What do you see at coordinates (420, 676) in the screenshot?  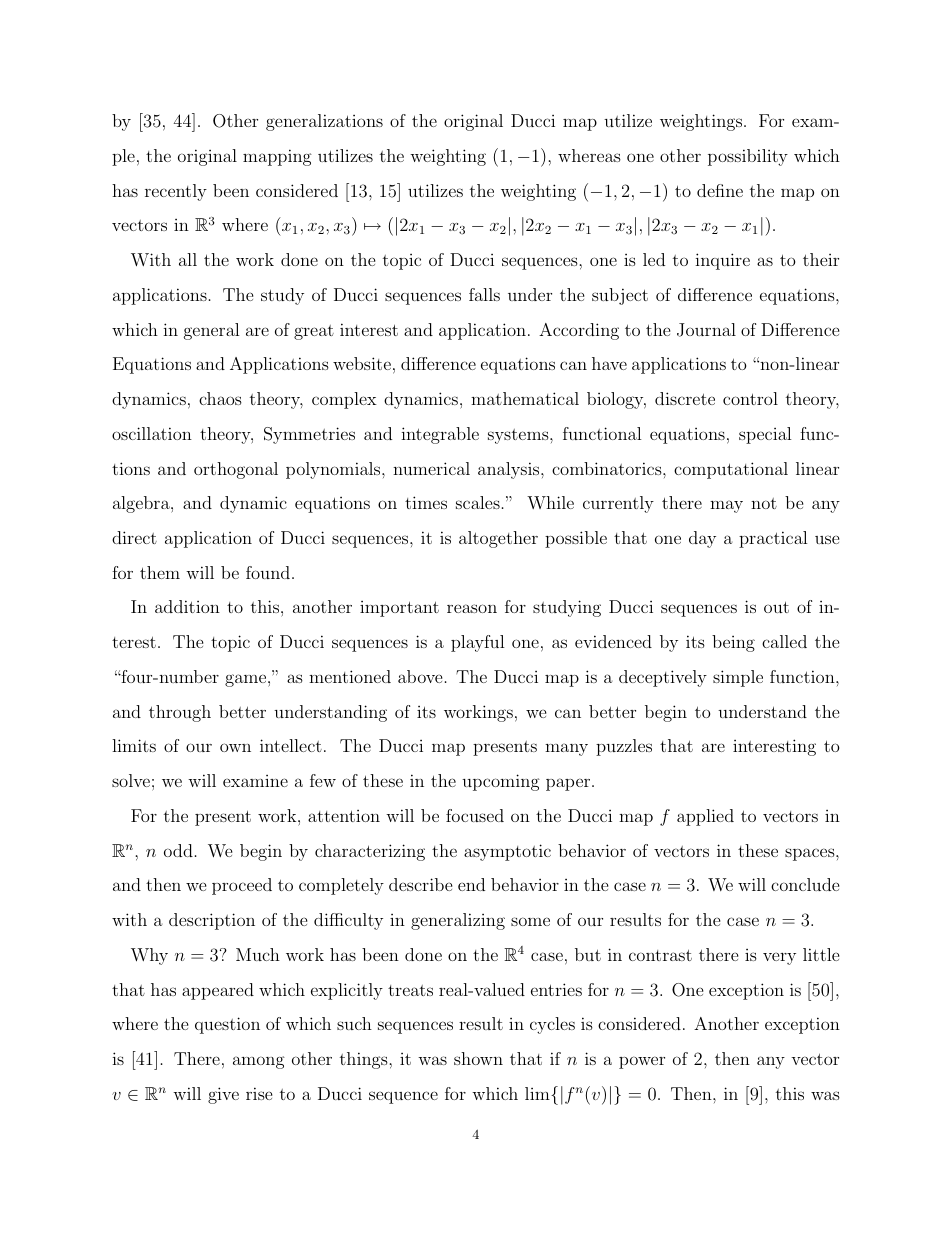 I see `above` at bounding box center [420, 676].
